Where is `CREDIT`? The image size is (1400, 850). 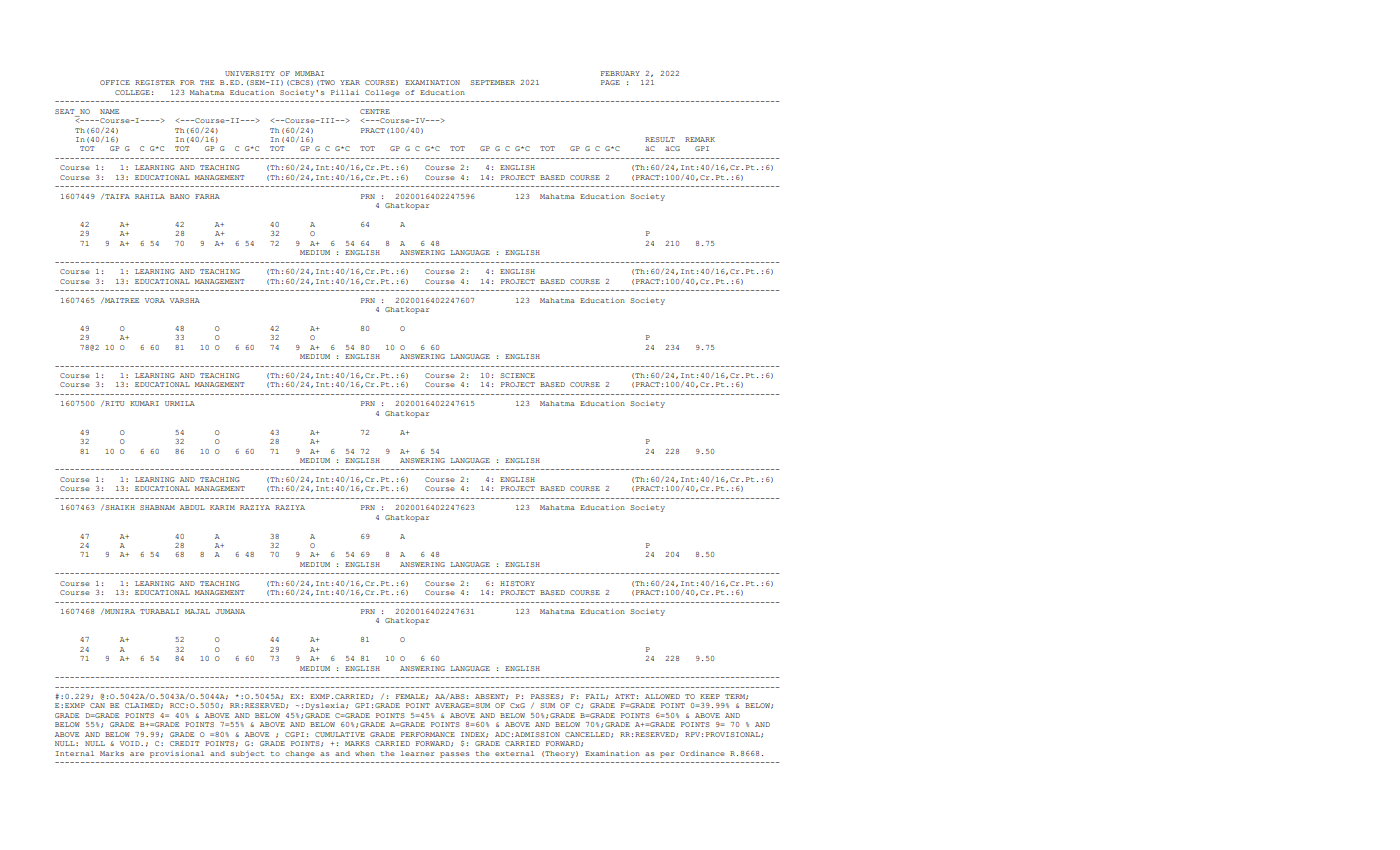
CREDIT is located at coordinates (184, 743).
